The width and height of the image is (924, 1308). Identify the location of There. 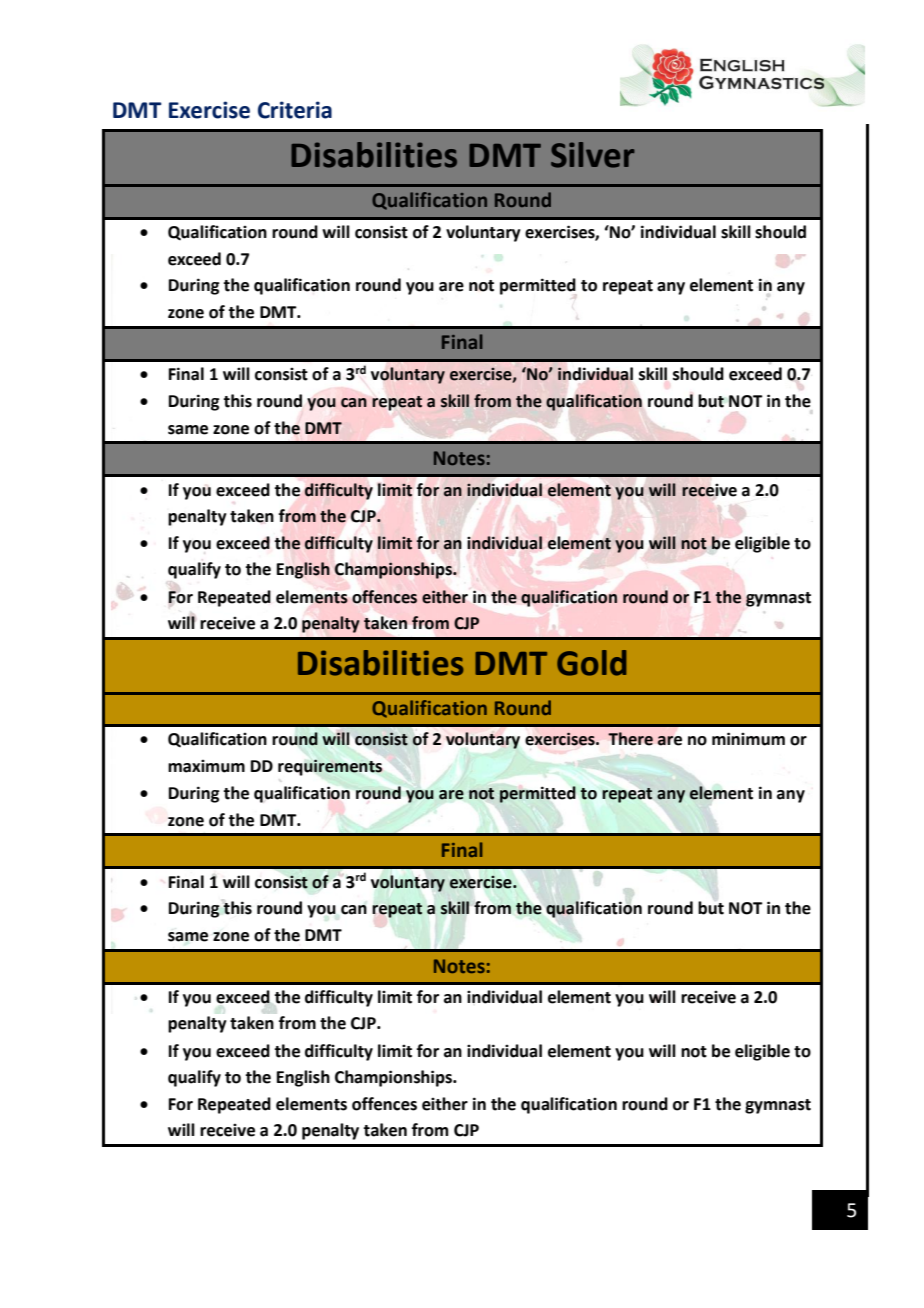
(630, 739).
